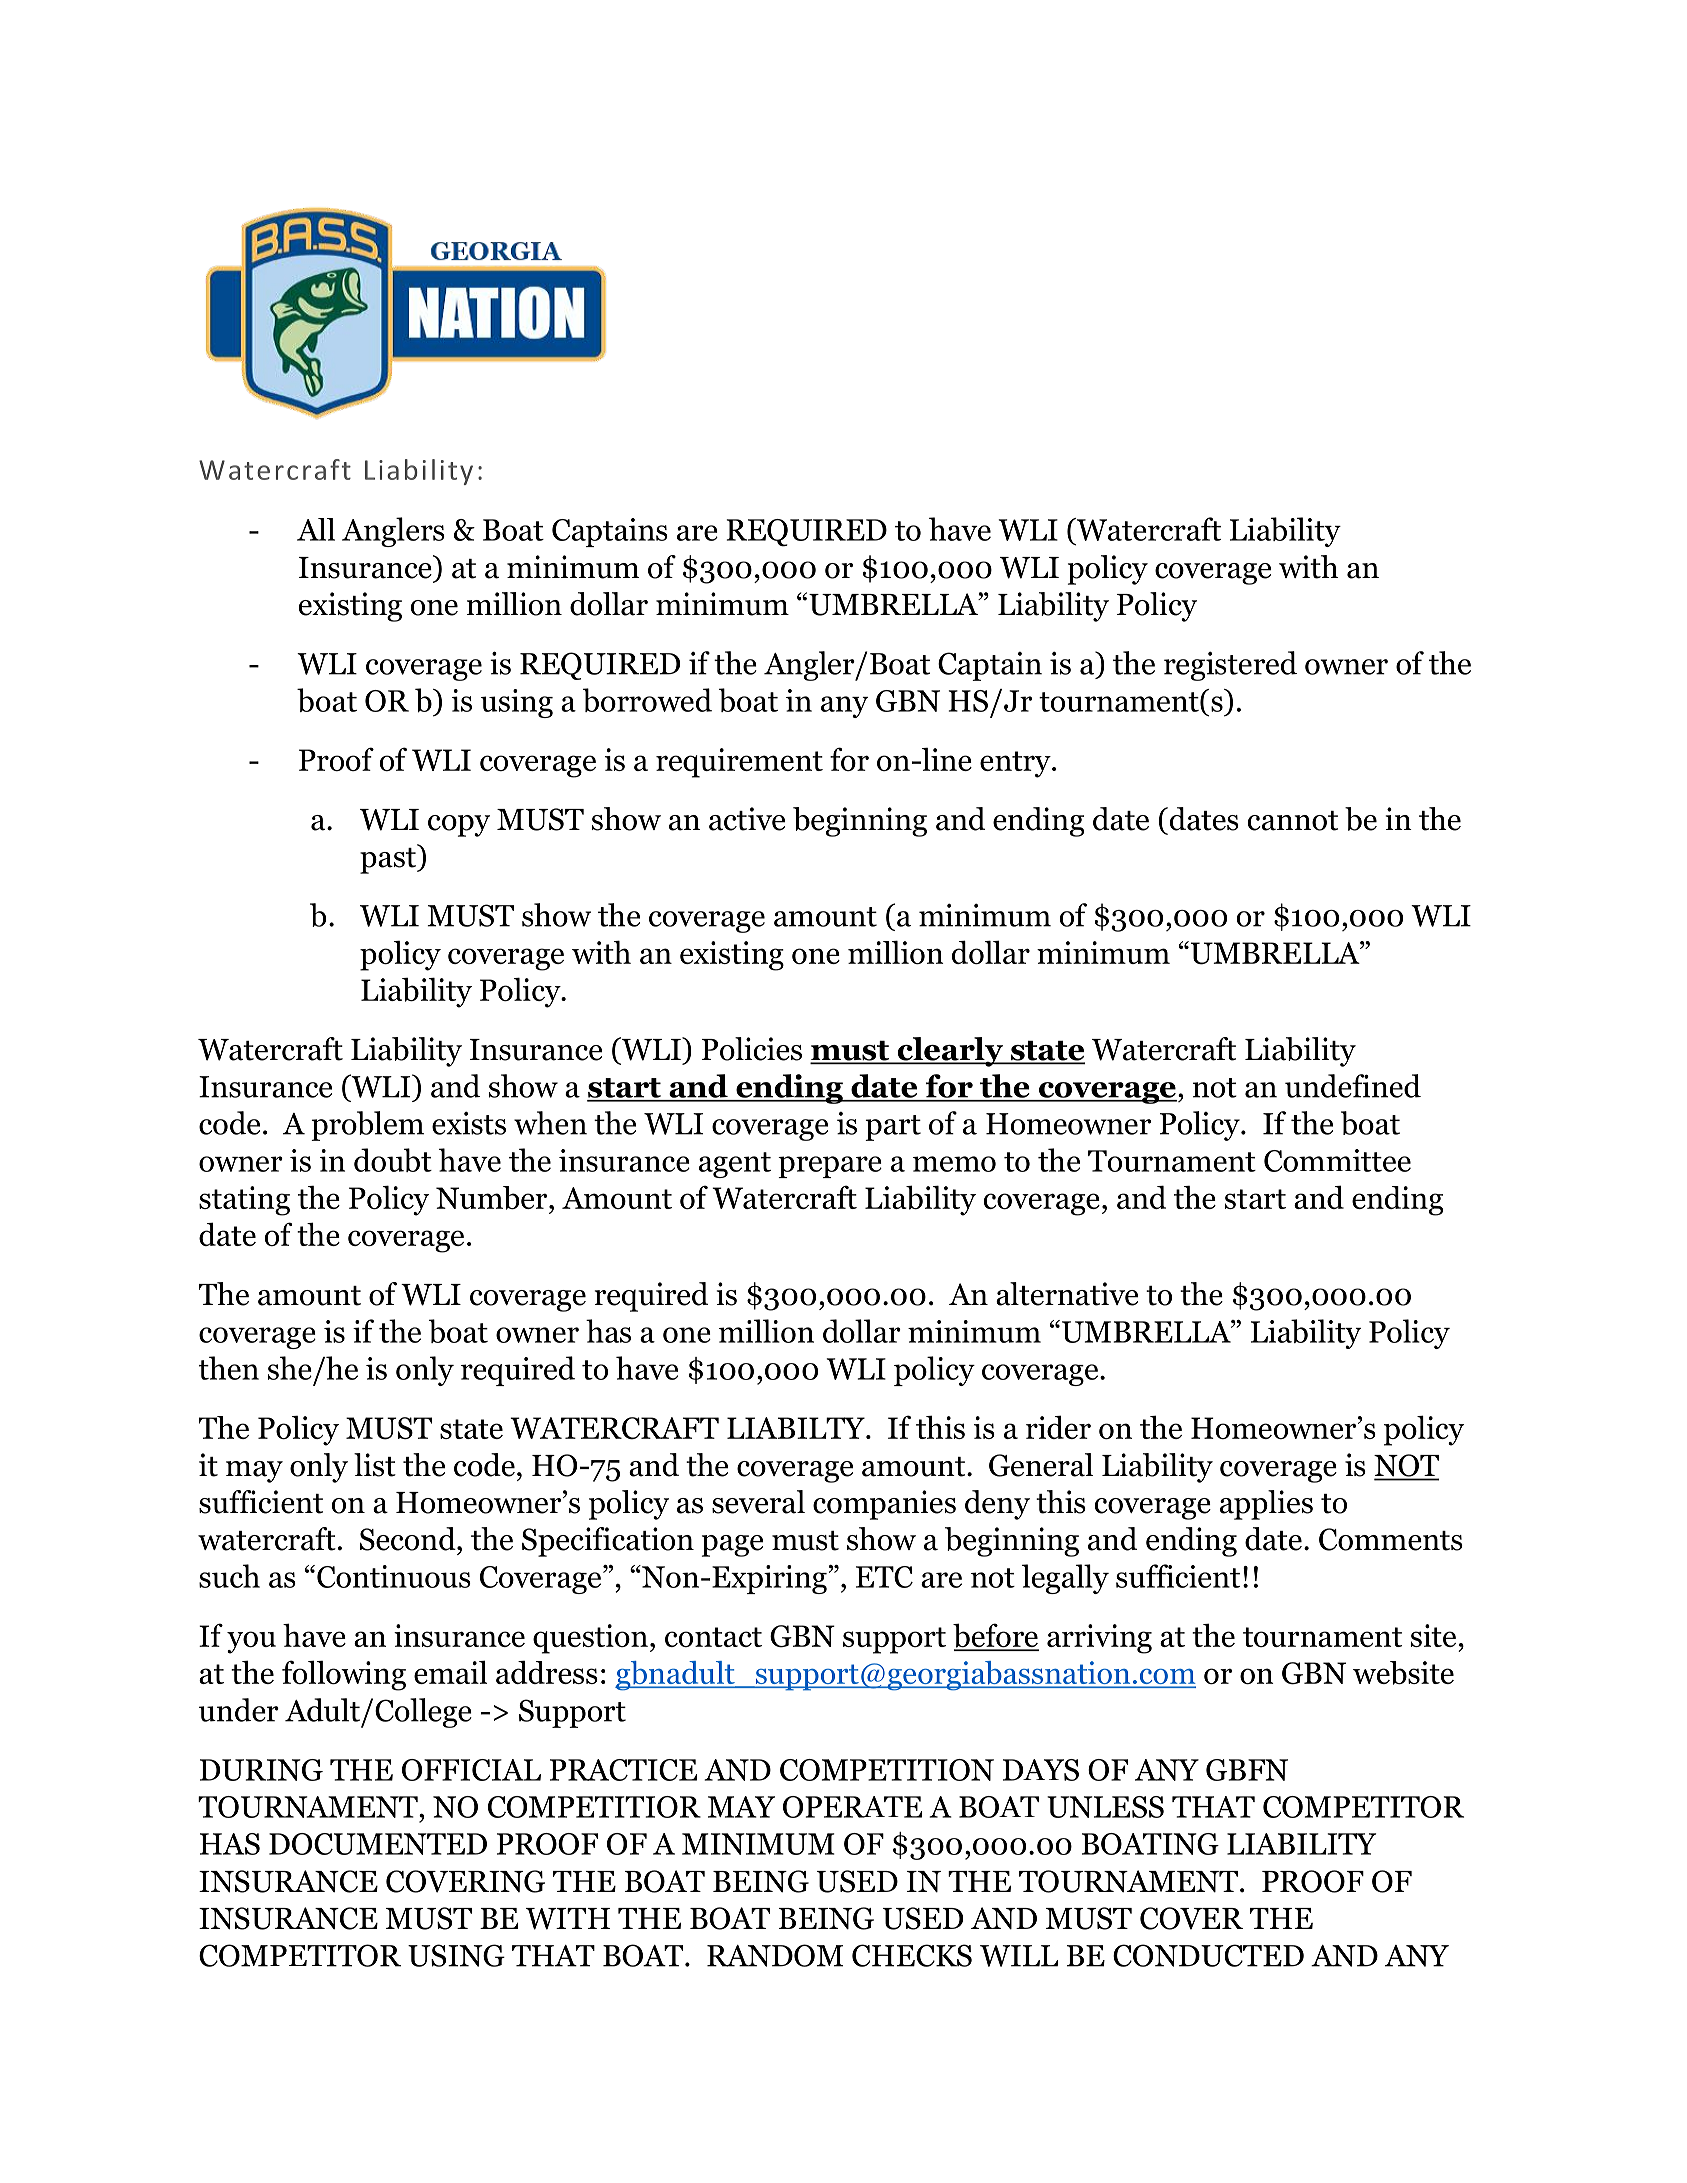  Describe the element at coordinates (775, 1955) in the screenshot. I see `RANDOM` at that location.
